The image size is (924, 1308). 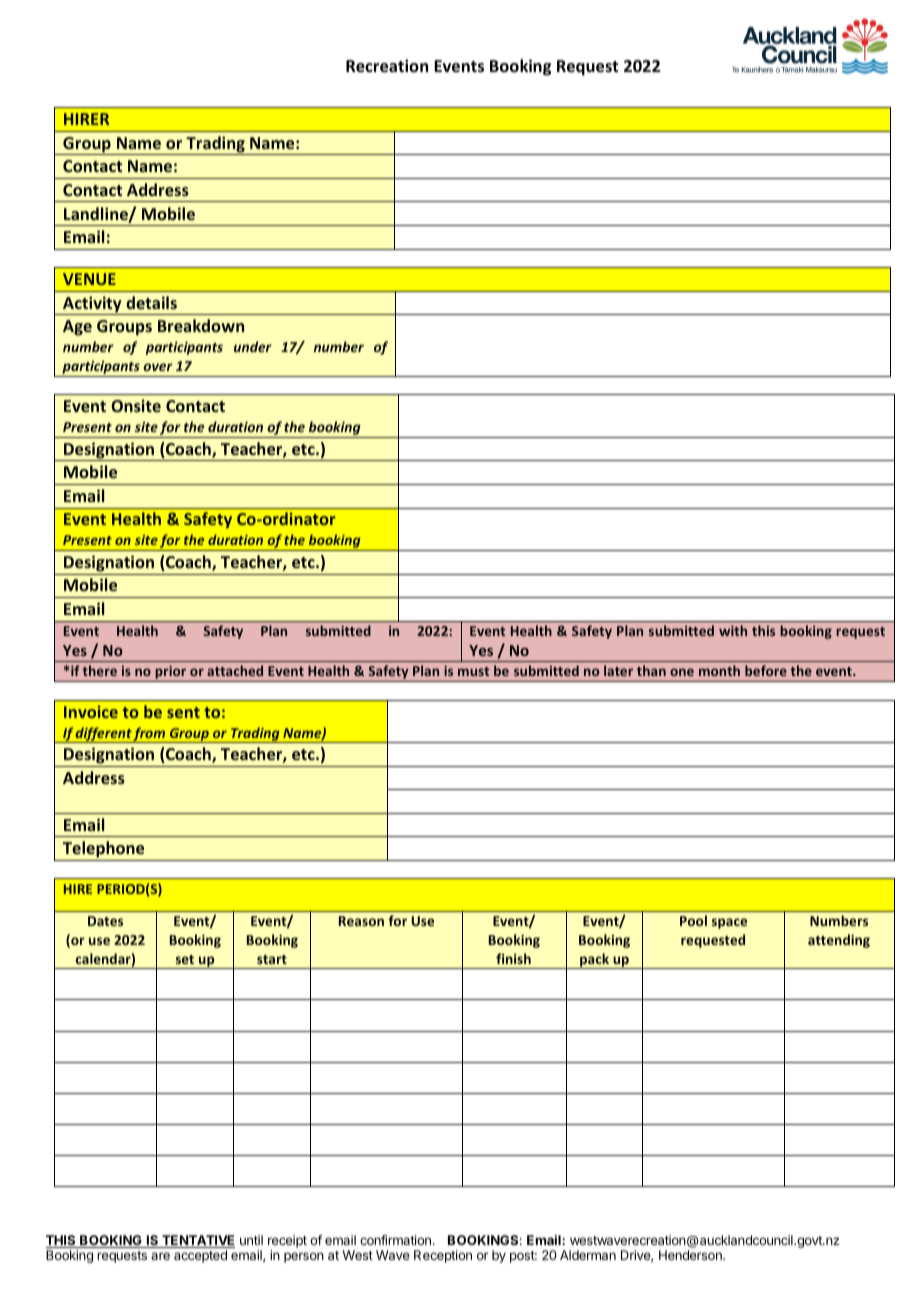 I want to click on attending, so click(x=839, y=941).
